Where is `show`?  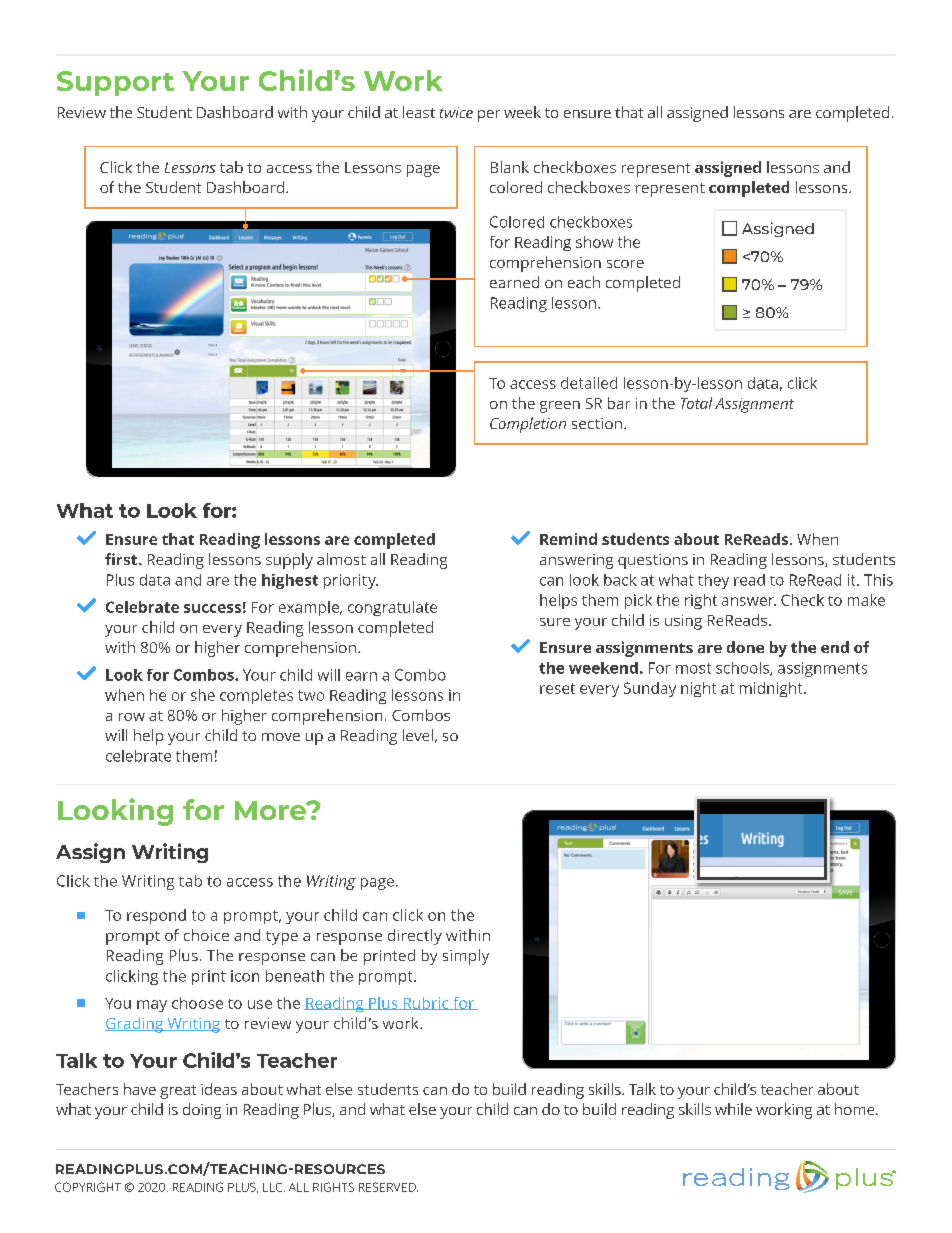
show is located at coordinates (594, 242).
